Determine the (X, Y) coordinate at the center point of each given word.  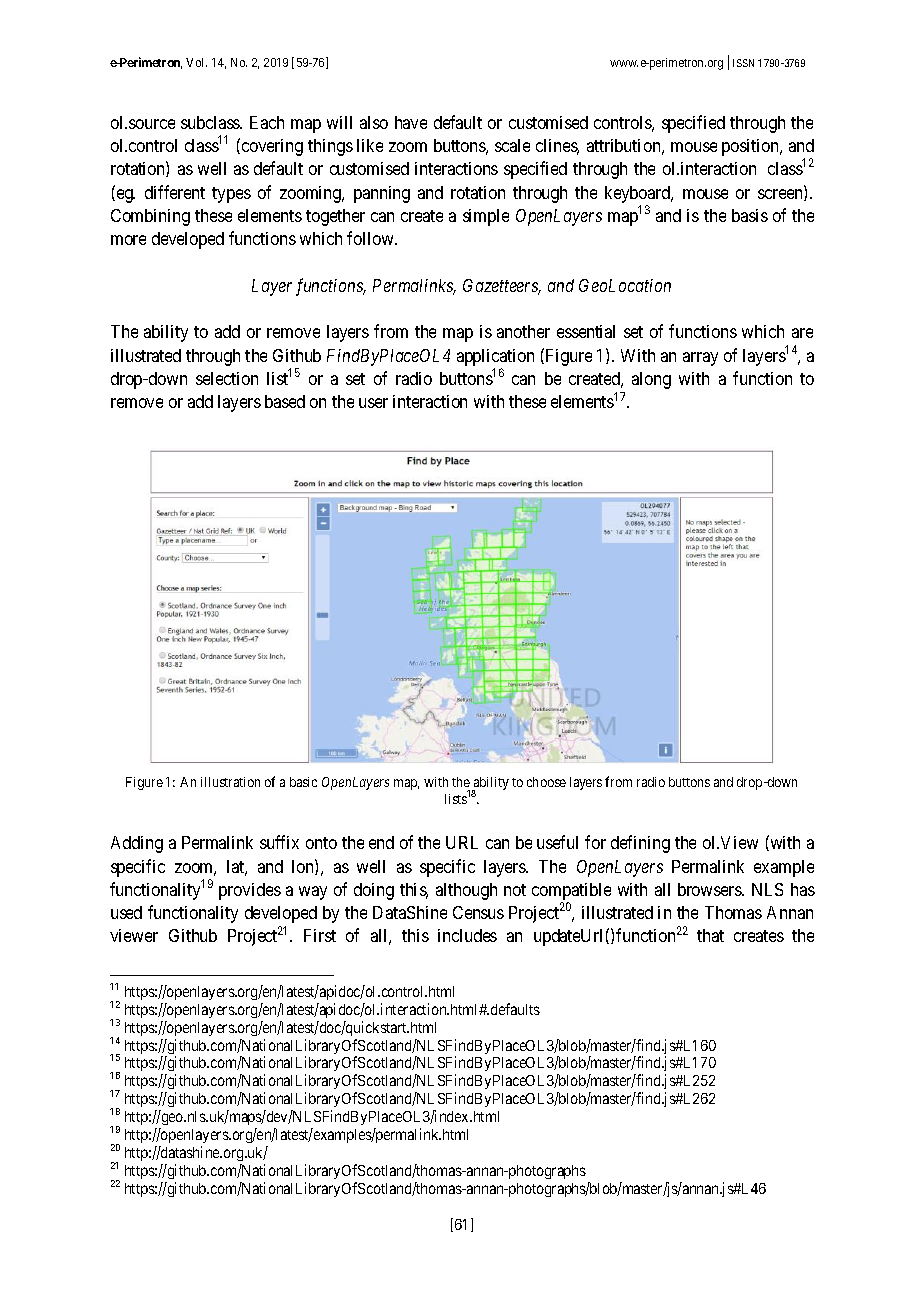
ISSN (743, 63)
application (495, 359)
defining (640, 844)
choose (546, 782)
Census (478, 912)
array (700, 359)
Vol (196, 62)
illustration (230, 782)
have (411, 122)
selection (227, 378)
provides (250, 891)
